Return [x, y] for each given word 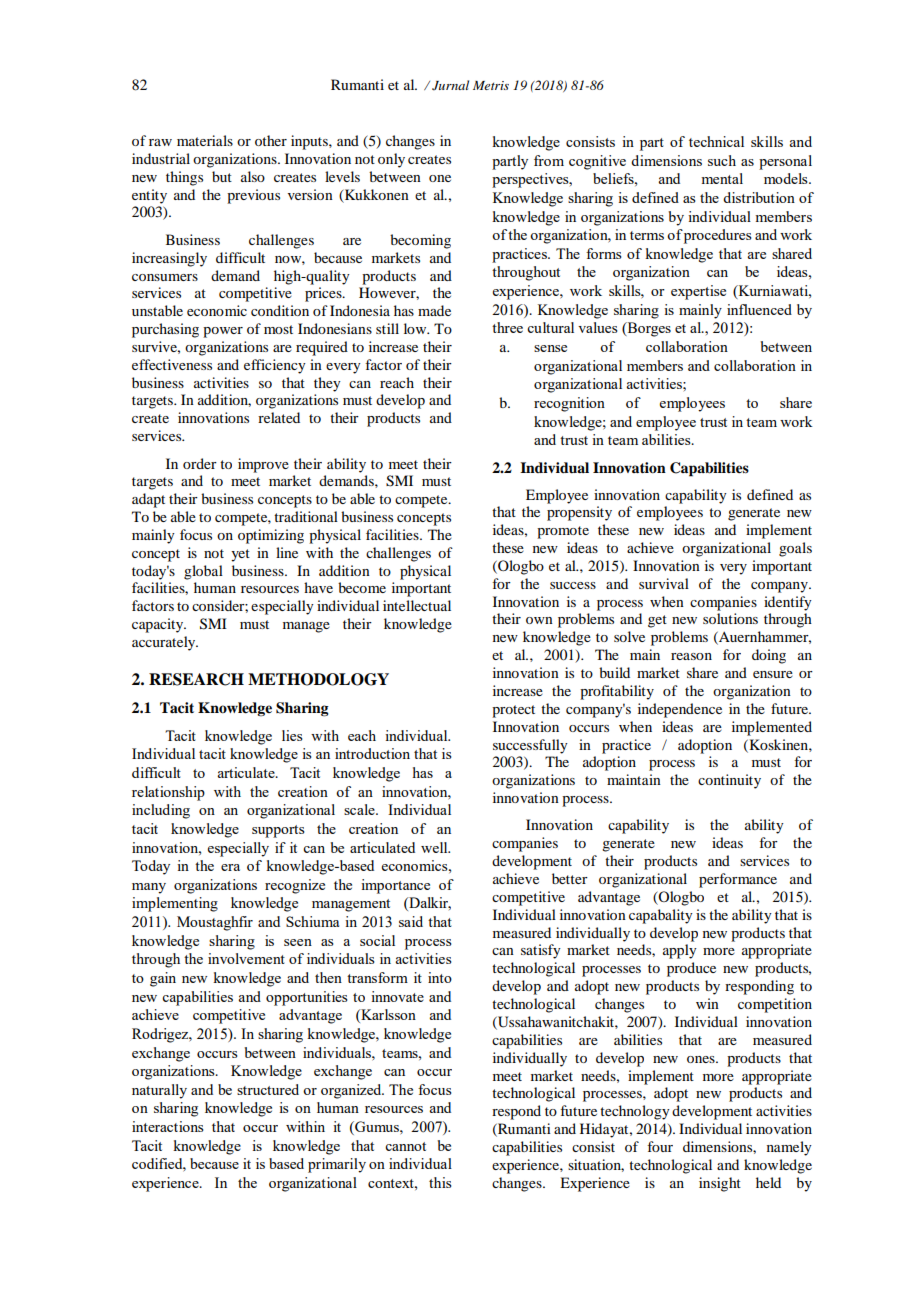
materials [205, 140]
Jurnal [450, 85]
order [200, 463]
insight [720, 1184]
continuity [729, 781]
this [440, 1182]
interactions [168, 1126]
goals [795, 549]
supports [278, 831]
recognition [569, 404]
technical [716, 141]
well [435, 847]
